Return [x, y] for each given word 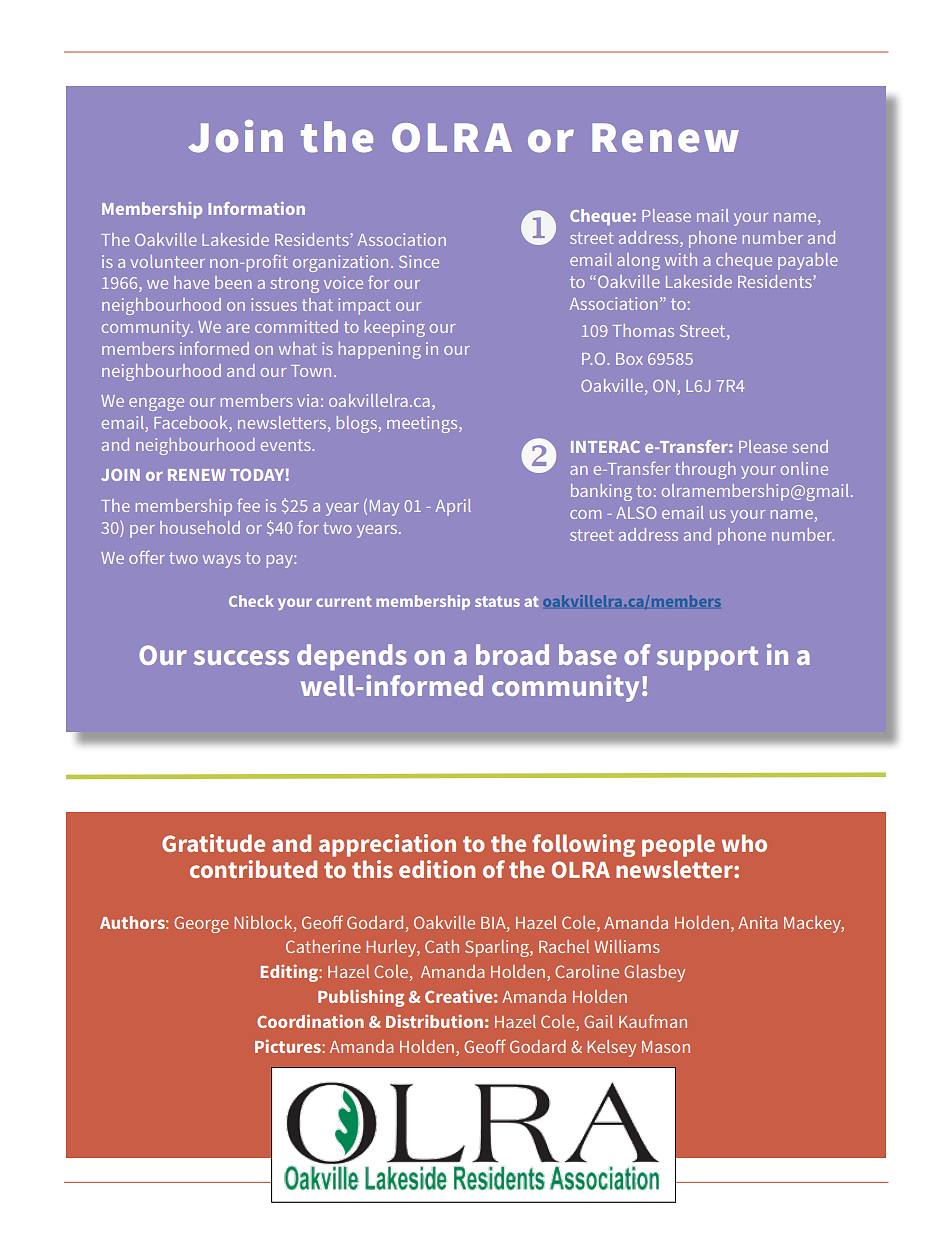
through [705, 470]
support [707, 658]
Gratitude [213, 843]
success [241, 657]
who [744, 843]
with [681, 259]
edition [437, 869]
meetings [423, 424]
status [497, 601]
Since [419, 261]
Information [256, 208]
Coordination [310, 1021]
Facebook [192, 424]
